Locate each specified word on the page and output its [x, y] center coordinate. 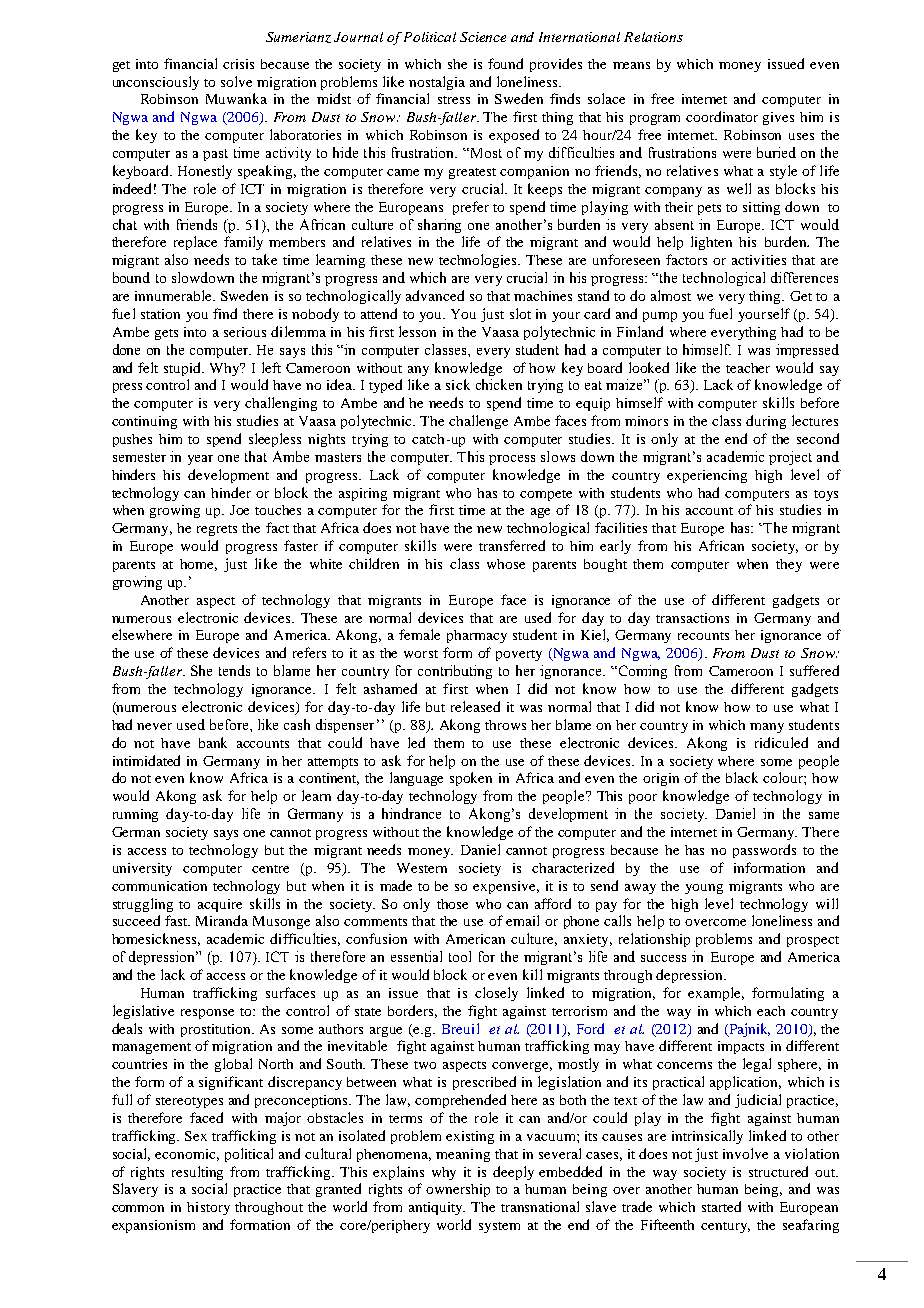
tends [234, 670]
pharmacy [477, 636]
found [505, 63]
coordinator [722, 116]
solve [236, 81]
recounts [703, 636]
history [208, 1208]
